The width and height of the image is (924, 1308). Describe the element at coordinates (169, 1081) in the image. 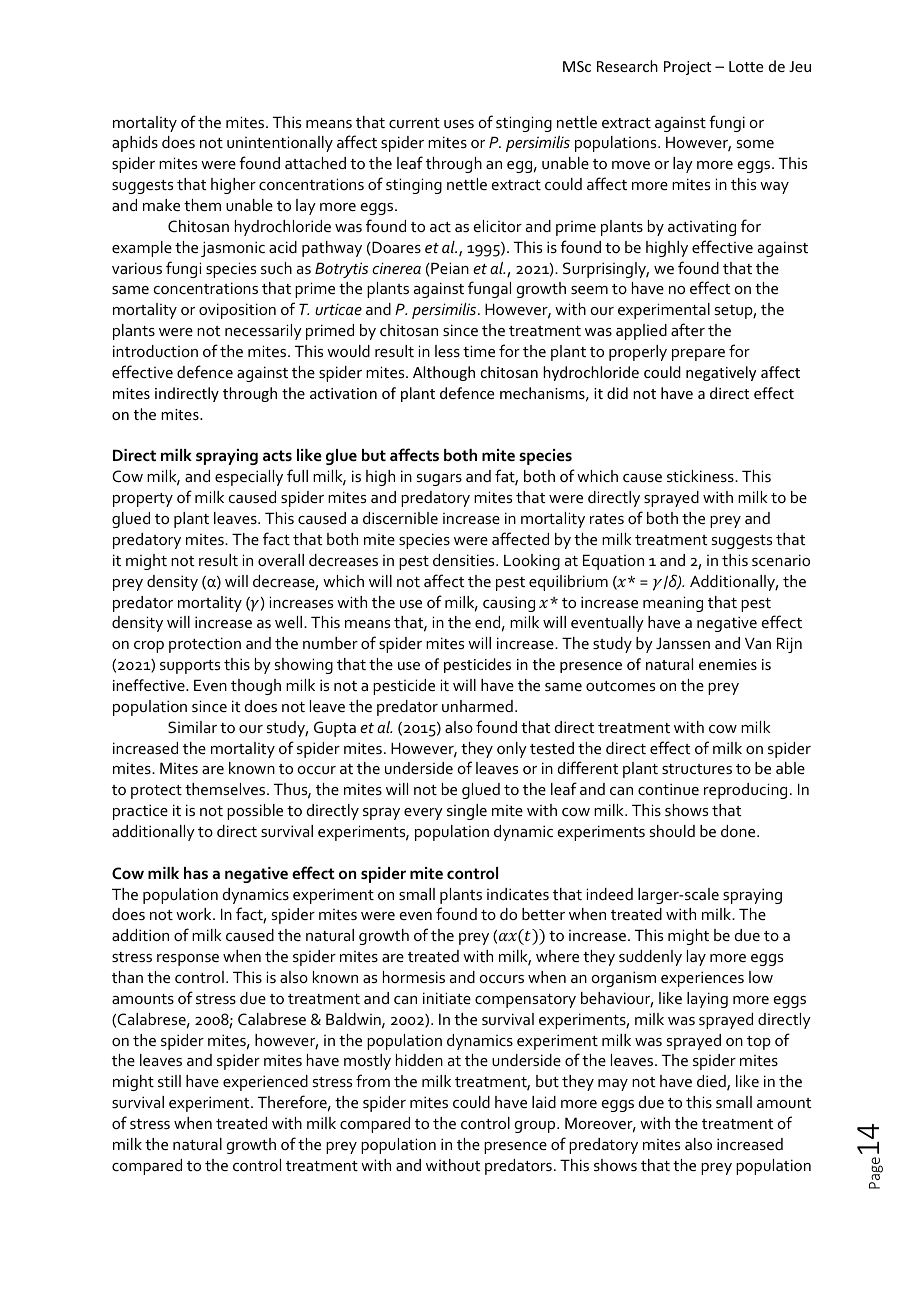

I see `still` at that location.
